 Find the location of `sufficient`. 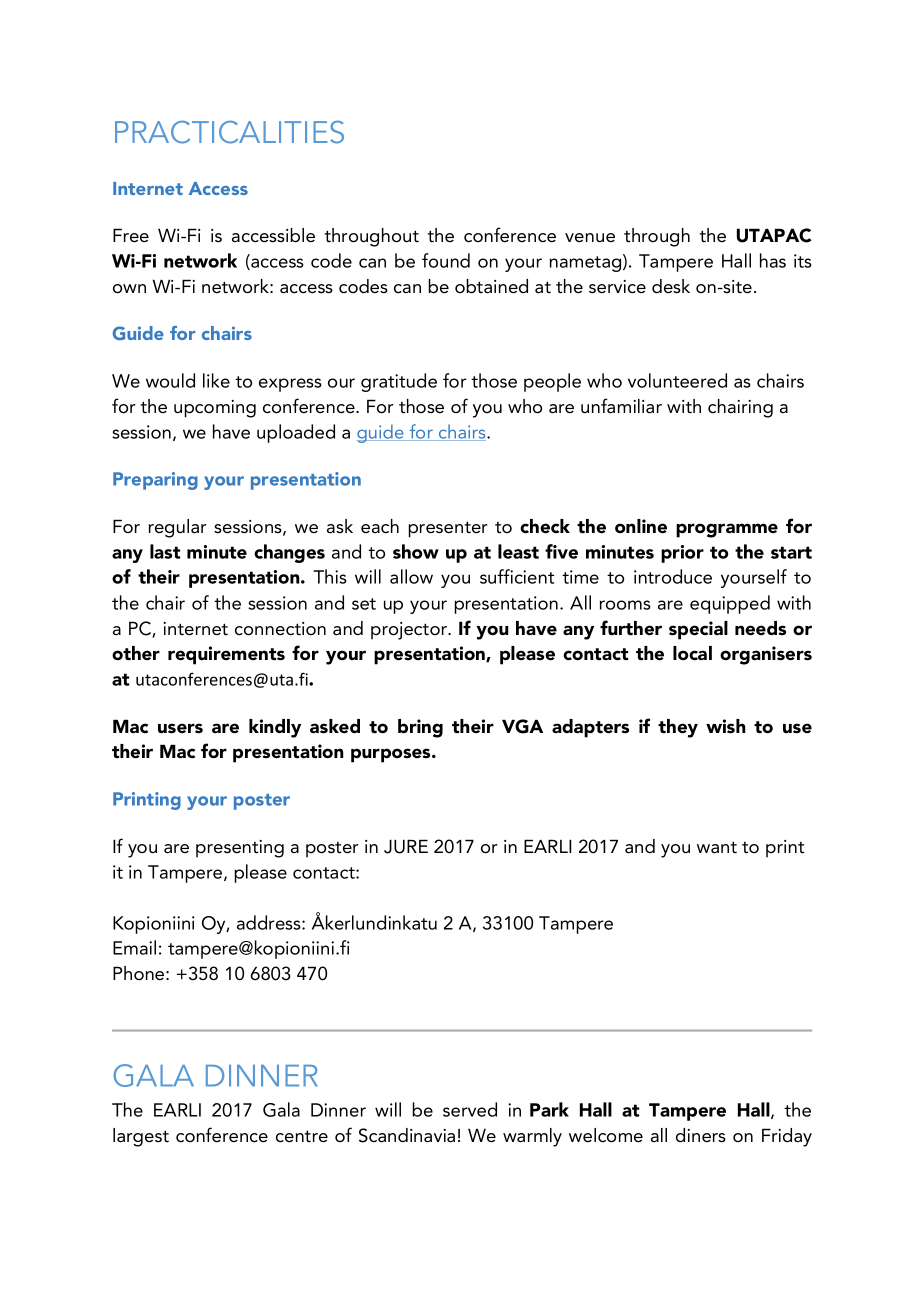

sufficient is located at coordinates (517, 576).
